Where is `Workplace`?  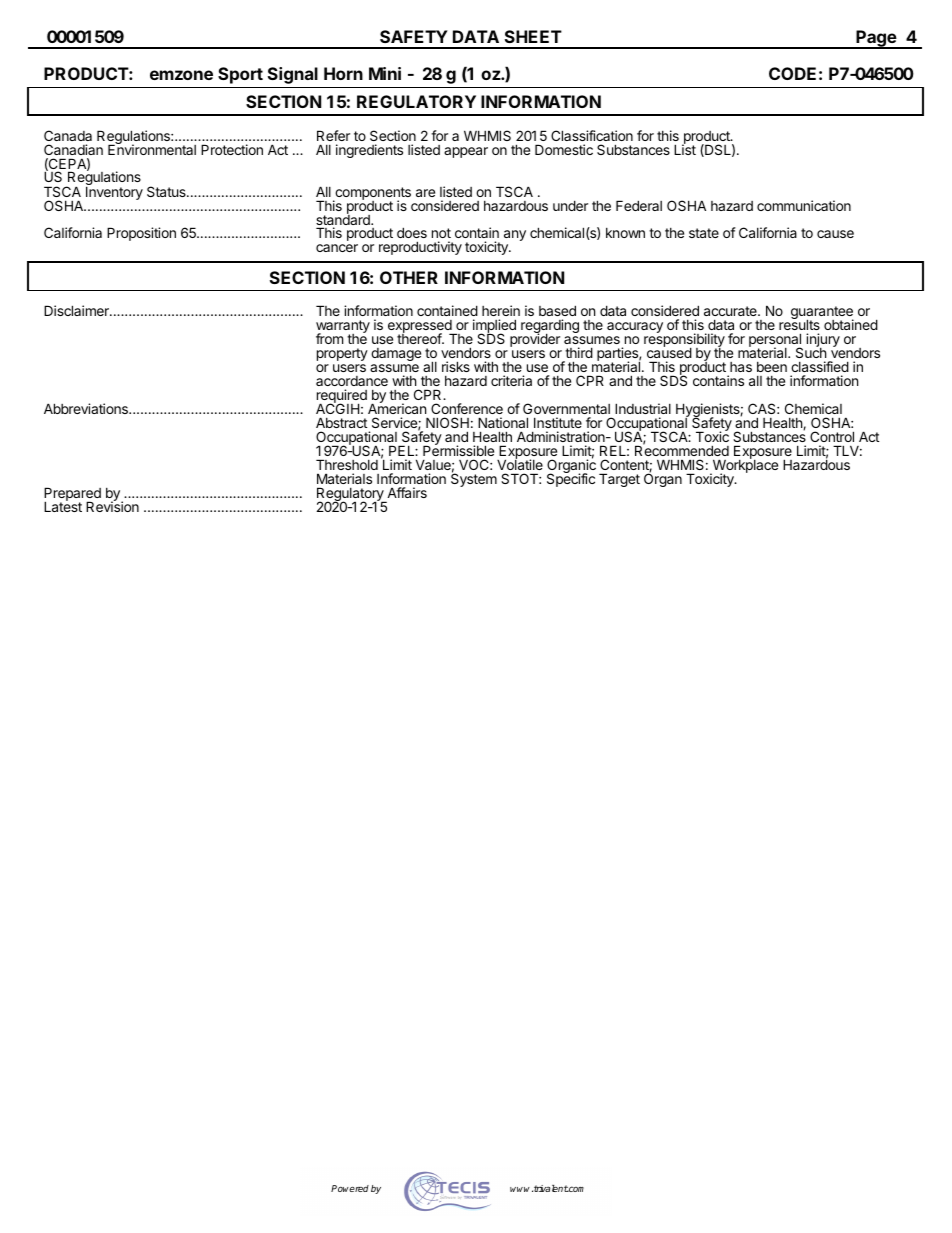
Workplace is located at coordinates (744, 467).
